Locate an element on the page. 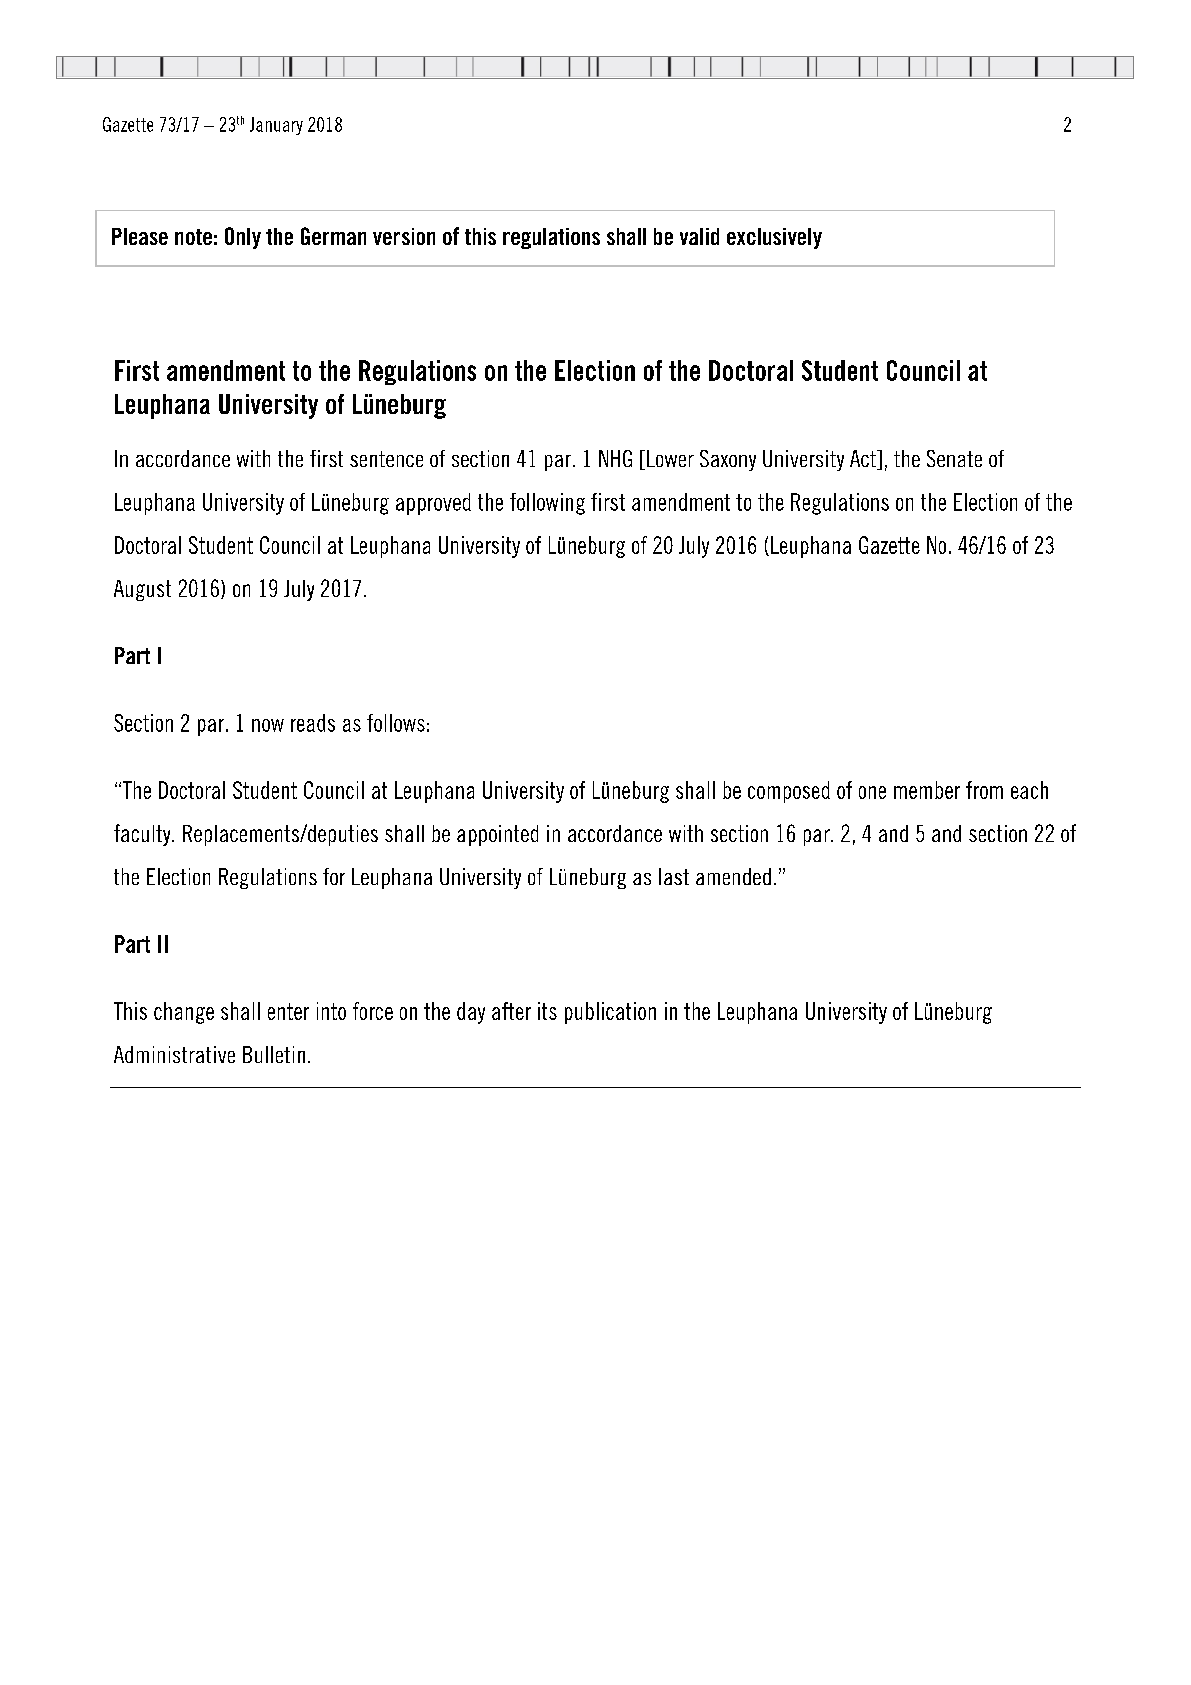 The height and width of the document is (1685, 1191). follows is located at coordinates (396, 723).
